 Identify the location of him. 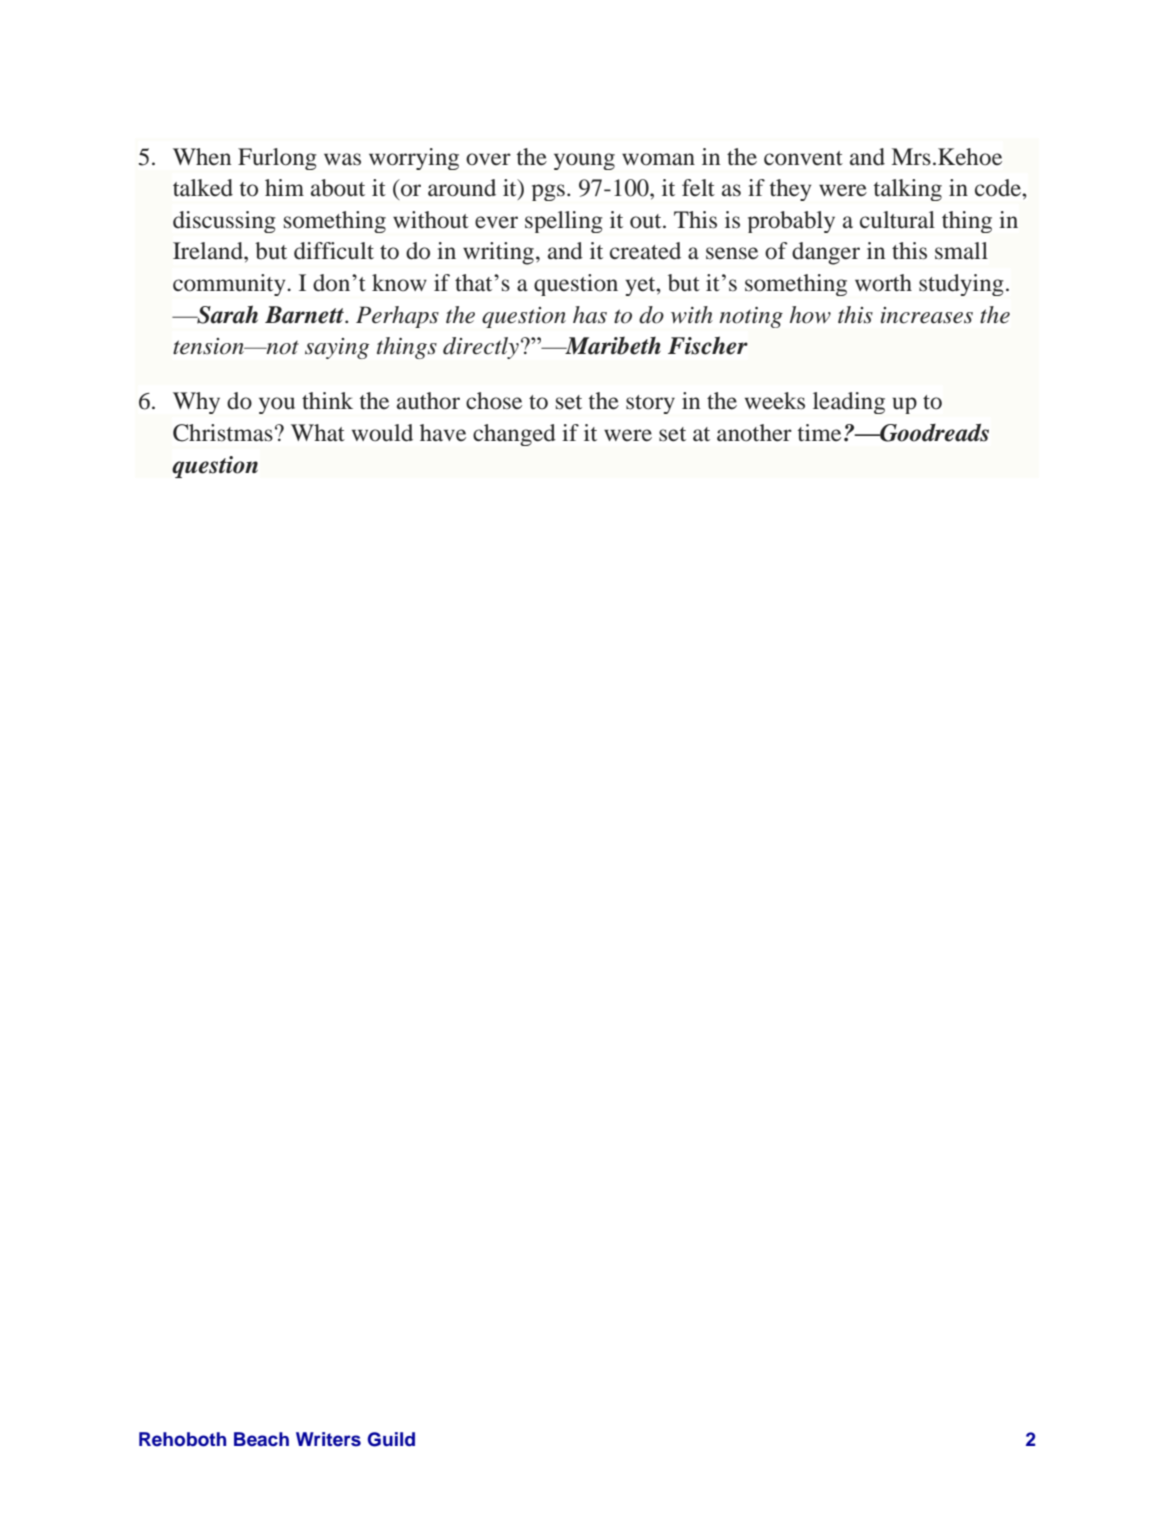
(284, 187).
